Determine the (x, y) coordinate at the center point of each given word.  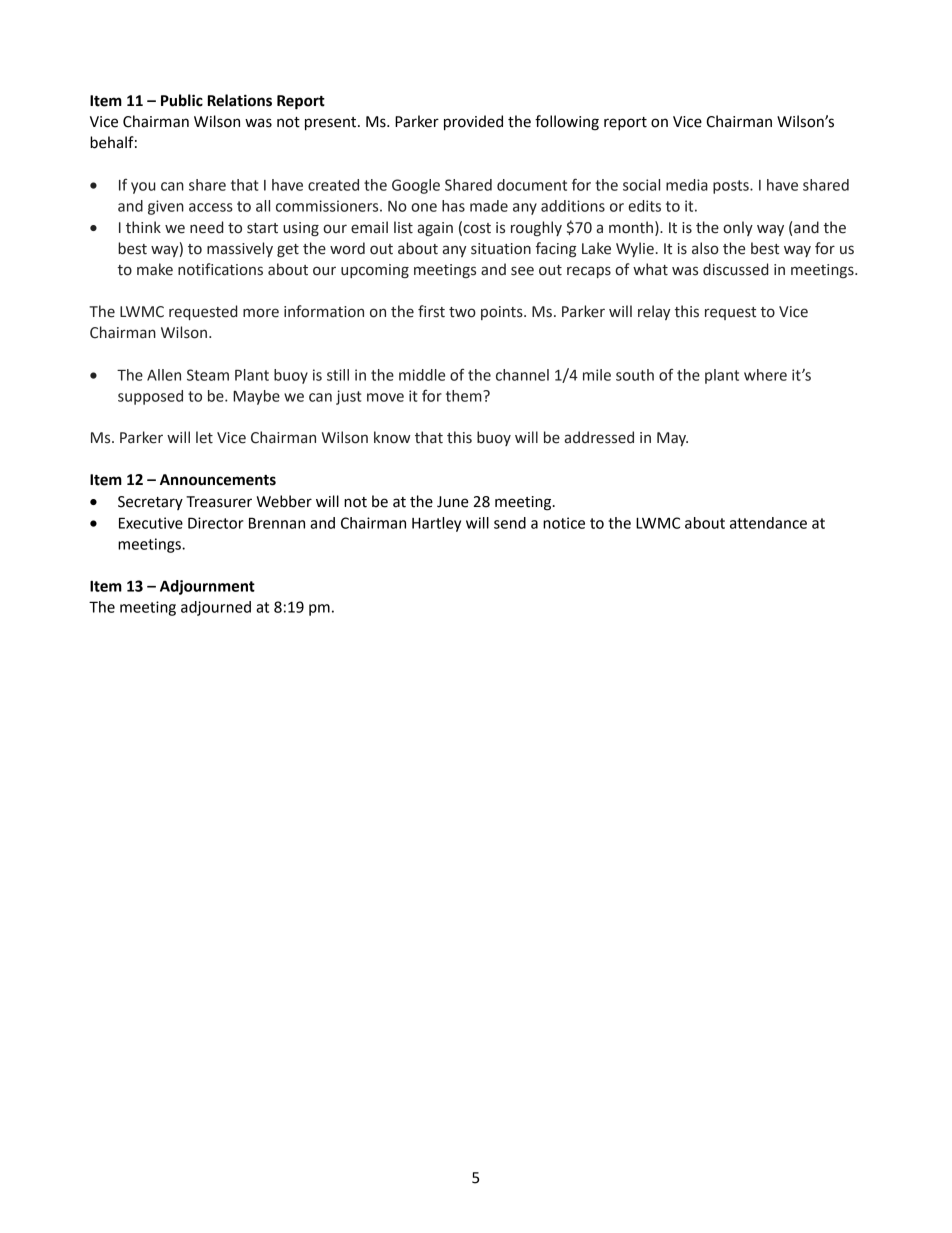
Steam (208, 375)
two (462, 312)
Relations (240, 100)
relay (654, 312)
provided (473, 123)
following (567, 123)
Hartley (436, 524)
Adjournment (207, 587)
